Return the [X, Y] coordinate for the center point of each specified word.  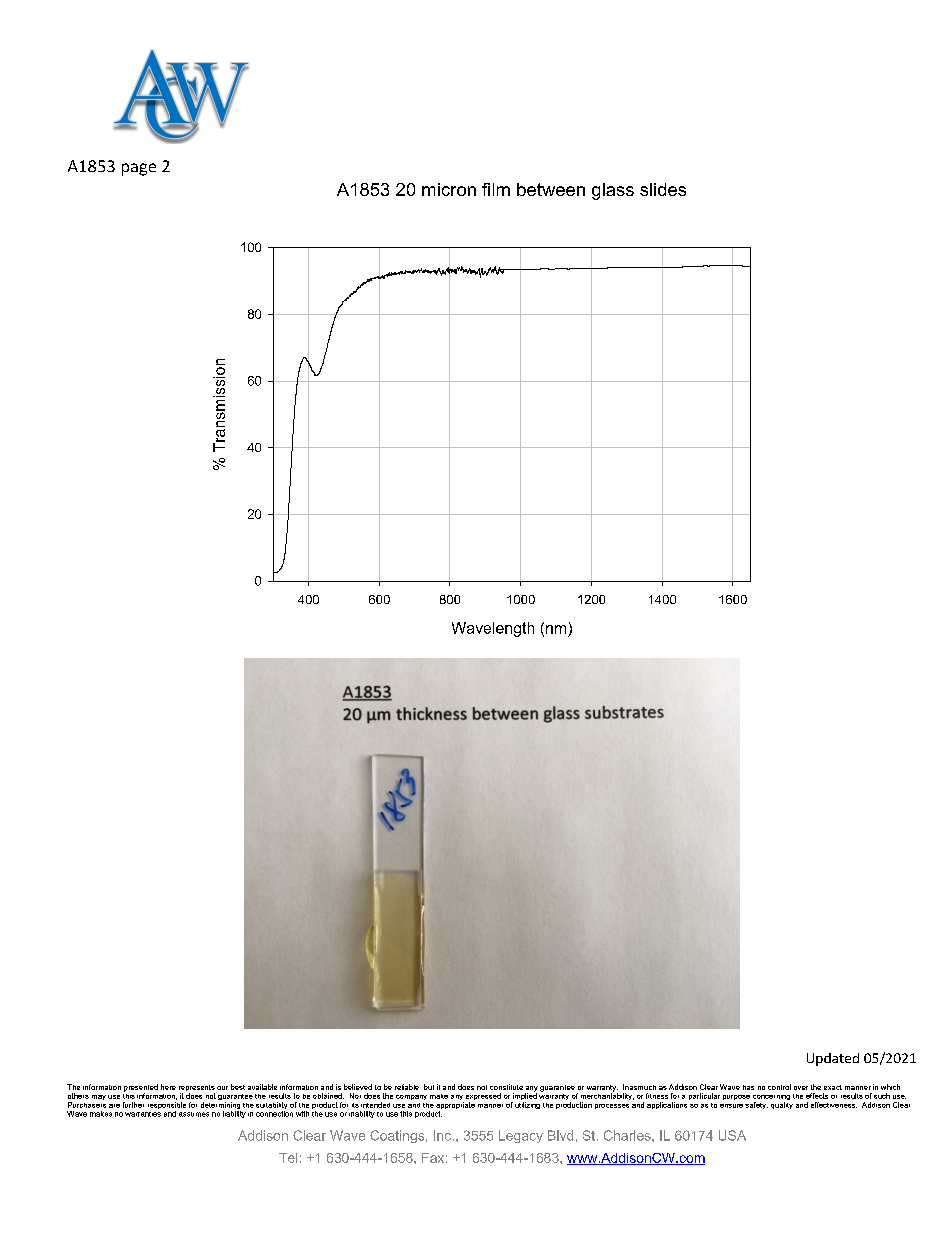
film [496, 189]
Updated [833, 1059]
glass [613, 191]
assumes [194, 1114]
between [551, 189]
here [168, 1087]
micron [449, 189]
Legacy [521, 1136]
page [139, 169]
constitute [506, 1087]
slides [663, 189]
